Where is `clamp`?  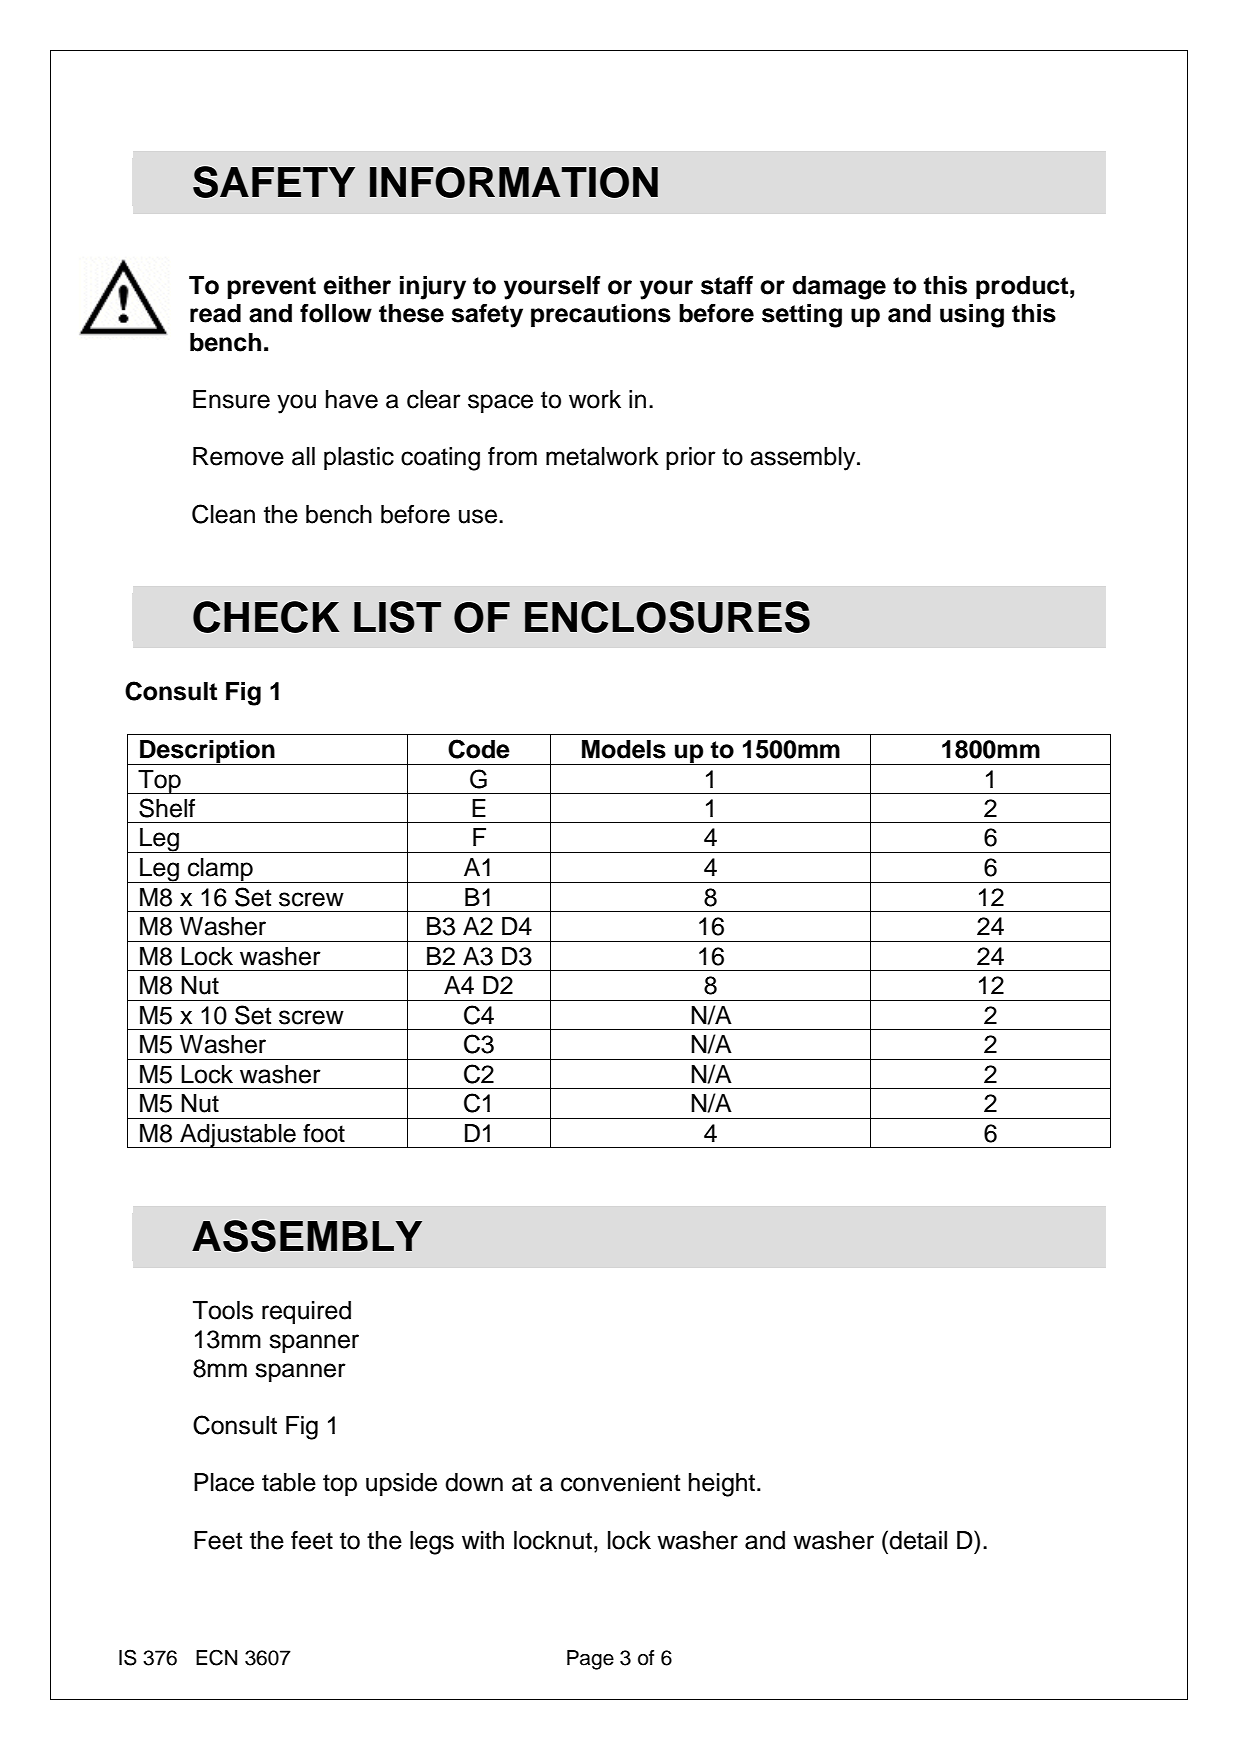 clamp is located at coordinates (220, 870).
